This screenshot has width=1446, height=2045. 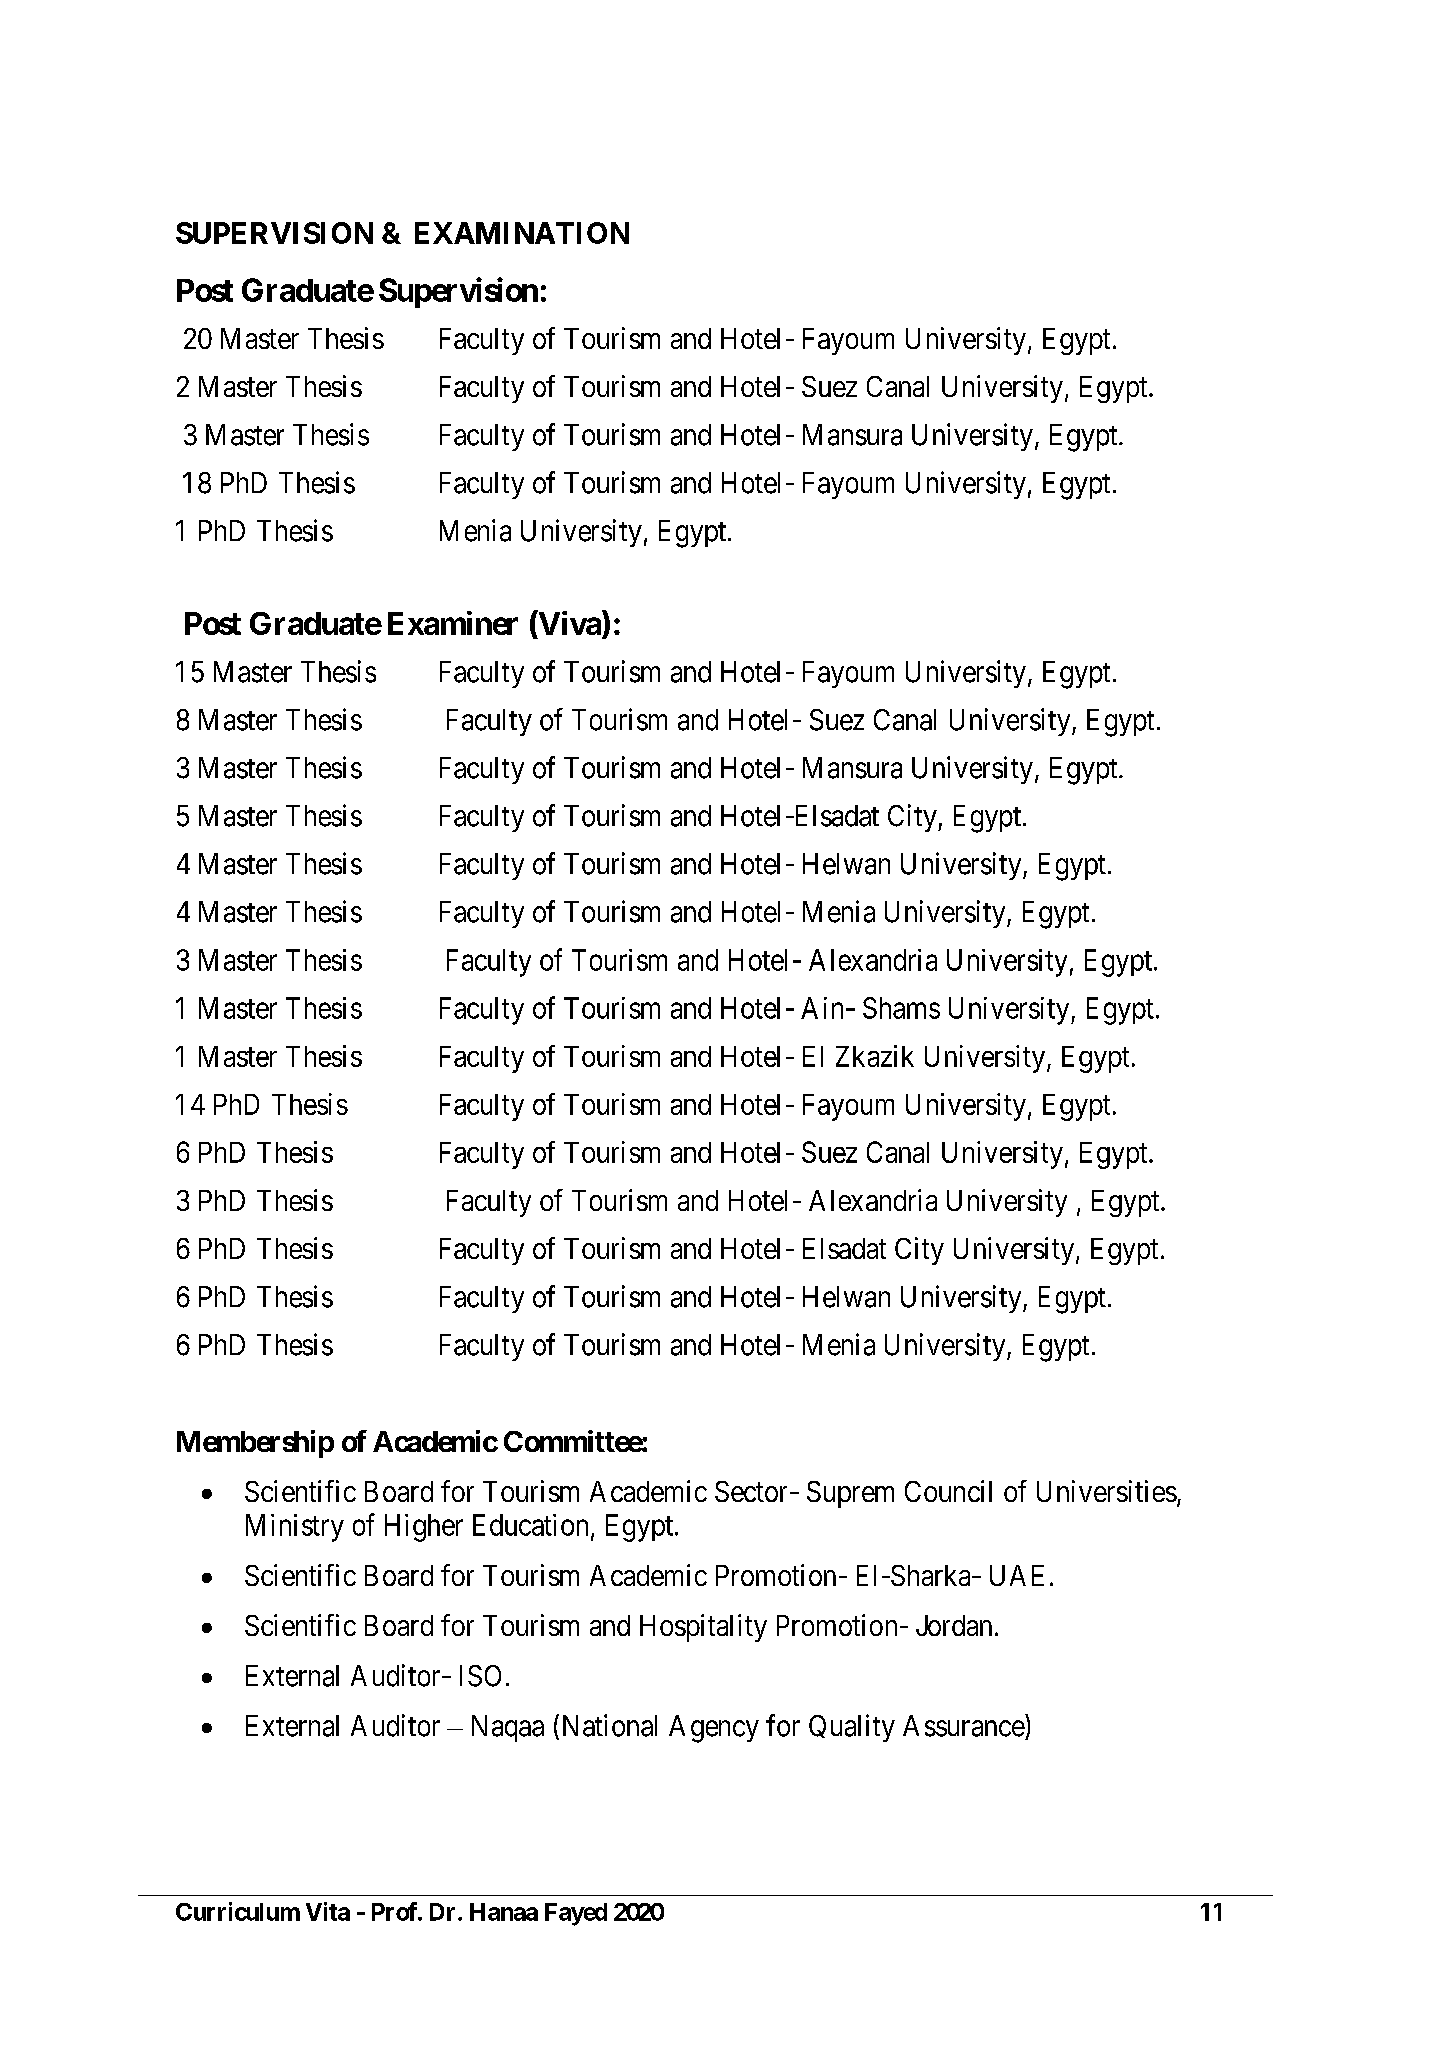 What do you see at coordinates (948, 1491) in the screenshot?
I see `Council` at bounding box center [948, 1491].
